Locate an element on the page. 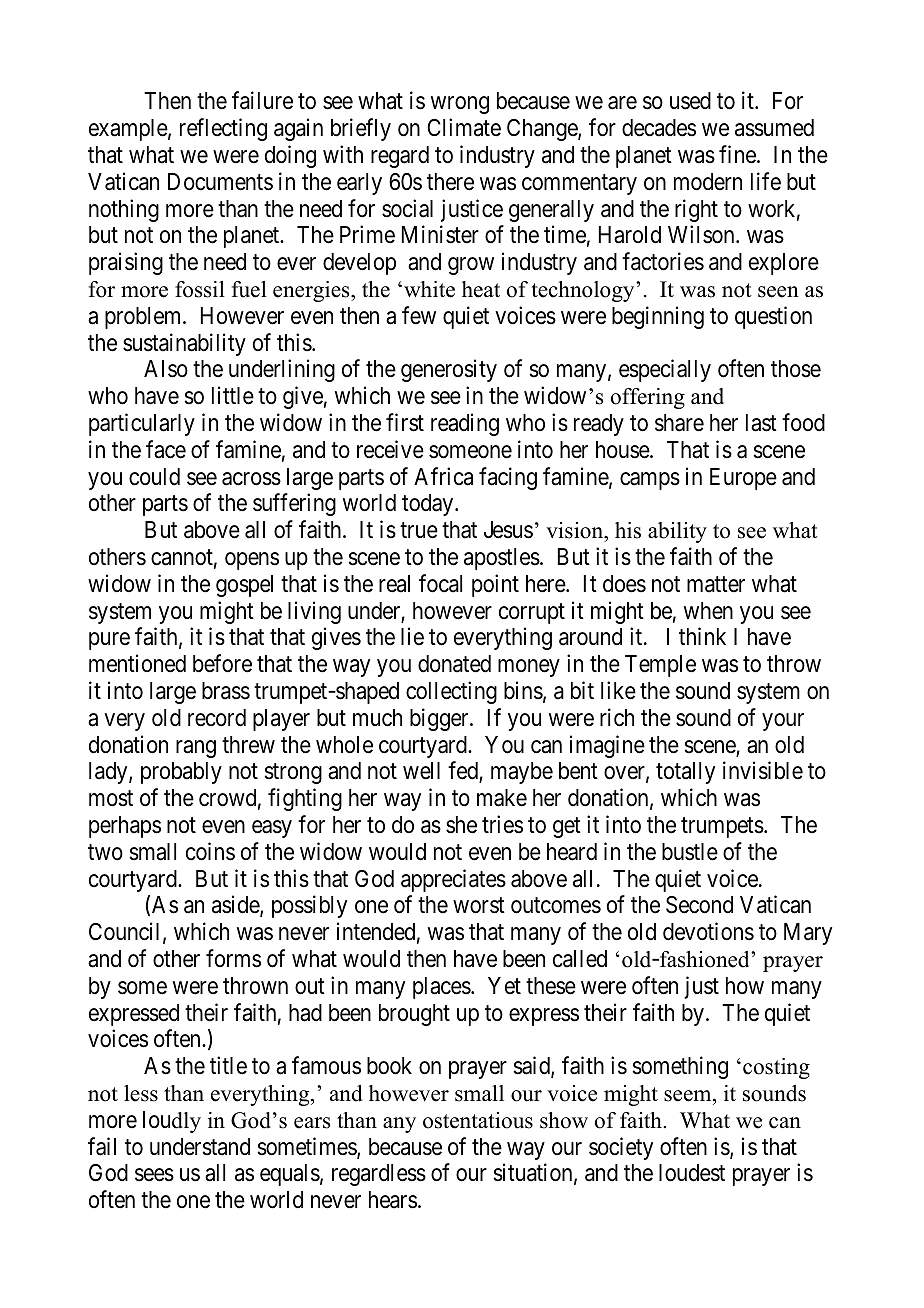 The height and width of the page is (1308, 924). reflecting is located at coordinates (223, 129).
